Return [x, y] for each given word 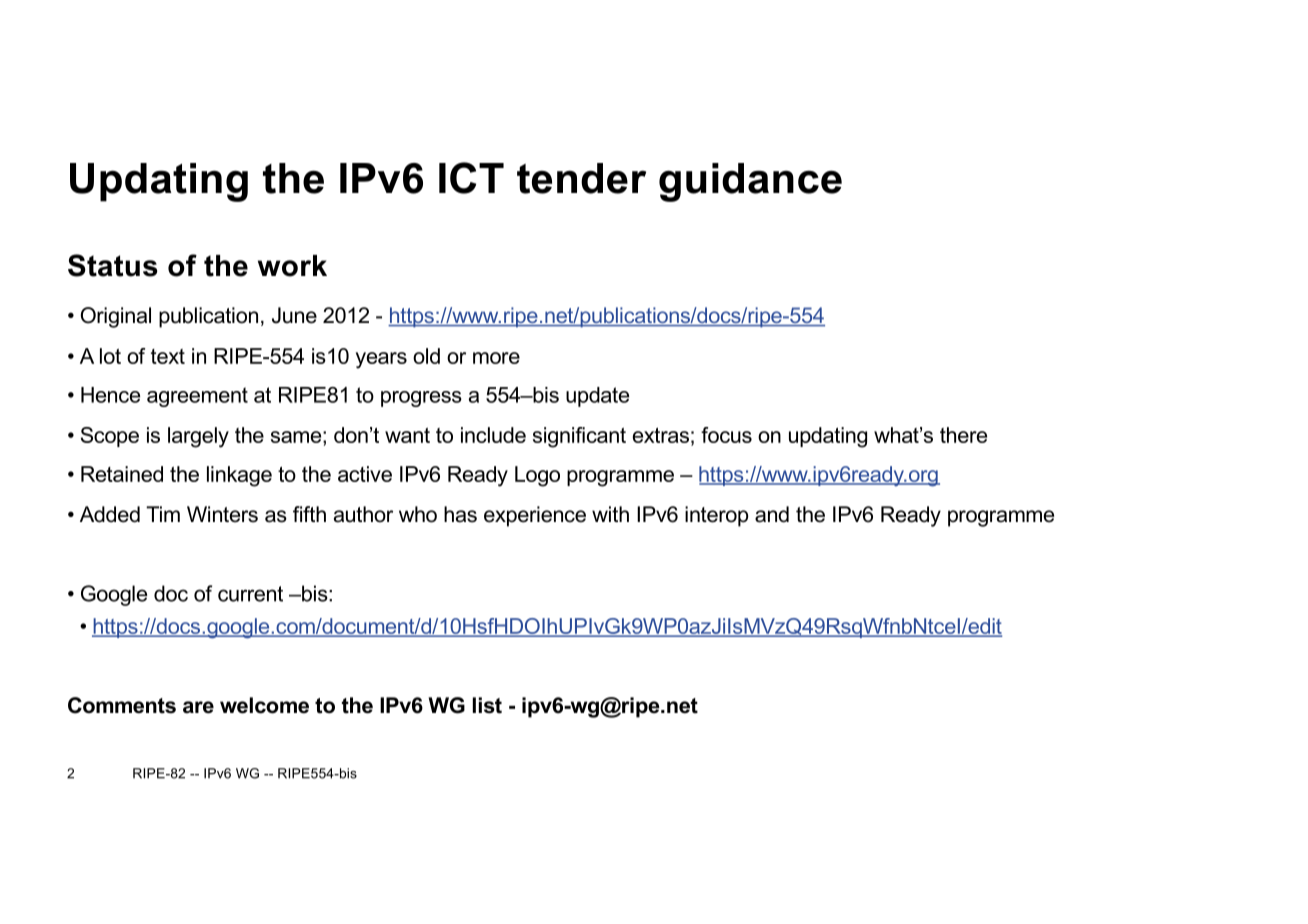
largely [198, 437]
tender [581, 178]
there [963, 435]
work [292, 266]
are [198, 707]
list [487, 705]
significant [579, 437]
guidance [750, 182]
